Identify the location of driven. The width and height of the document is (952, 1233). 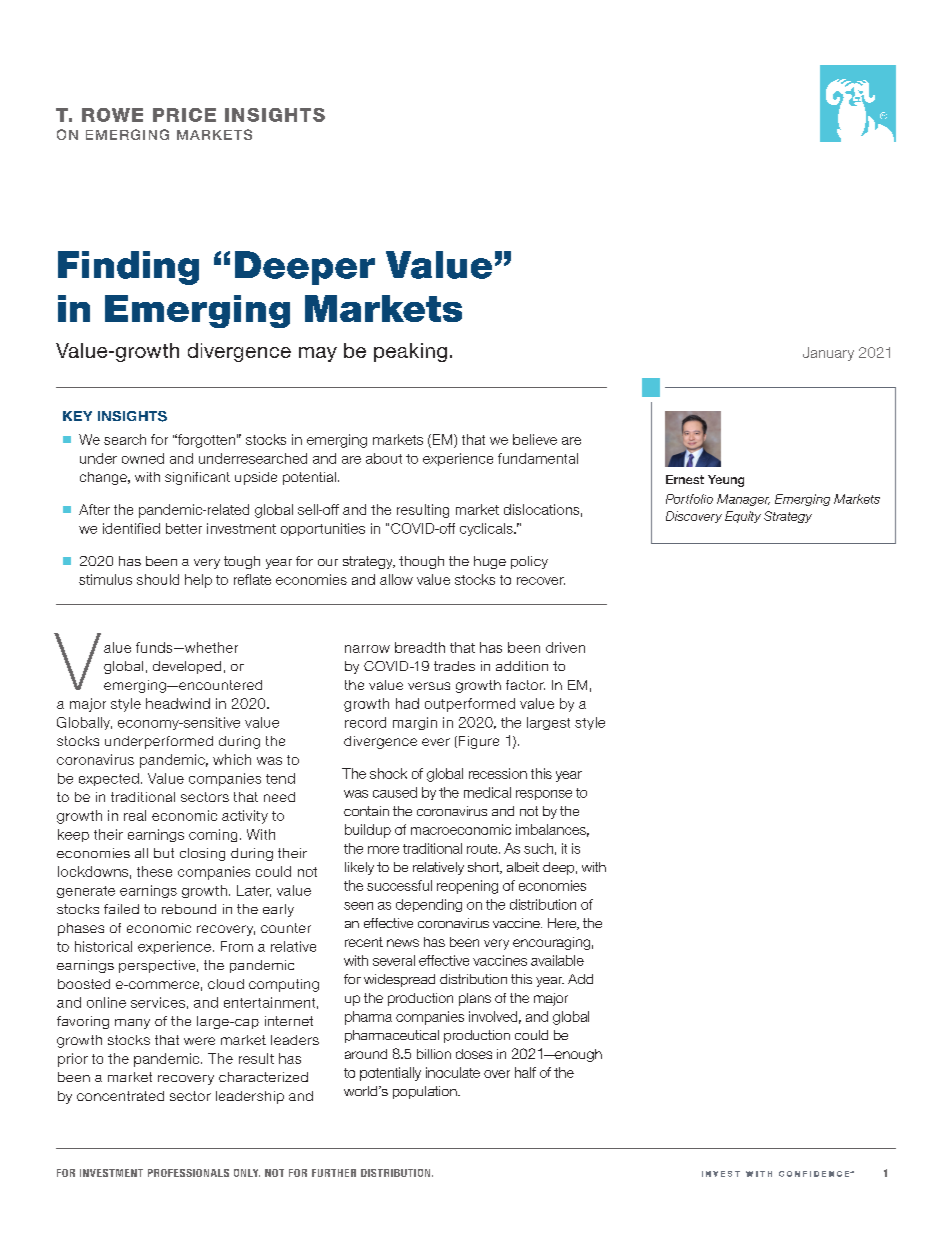
(565, 647).
